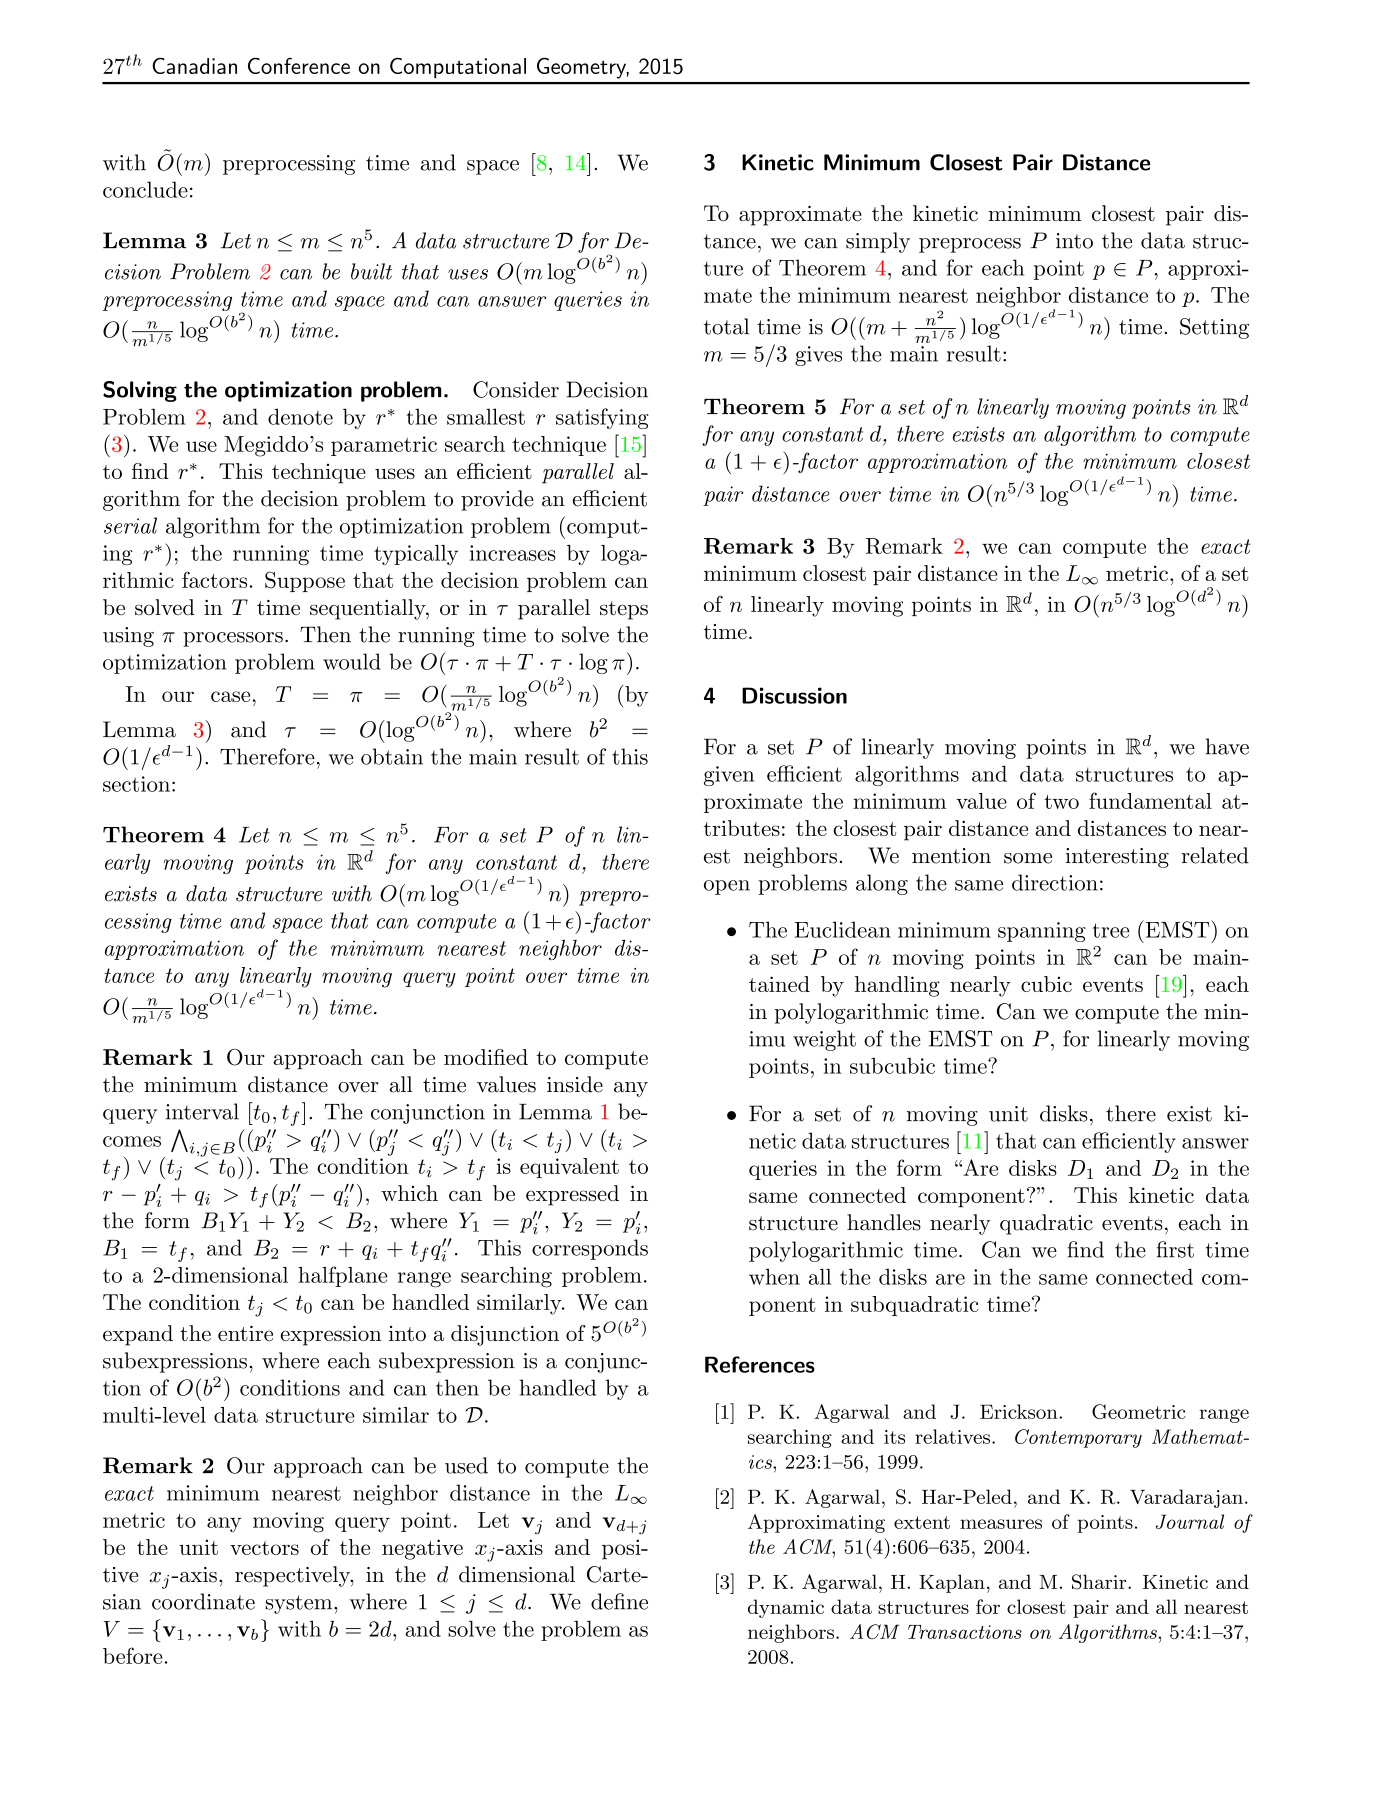 The width and height of the document is (1393, 1803). What do you see at coordinates (878, 242) in the document?
I see `simply` at bounding box center [878, 242].
